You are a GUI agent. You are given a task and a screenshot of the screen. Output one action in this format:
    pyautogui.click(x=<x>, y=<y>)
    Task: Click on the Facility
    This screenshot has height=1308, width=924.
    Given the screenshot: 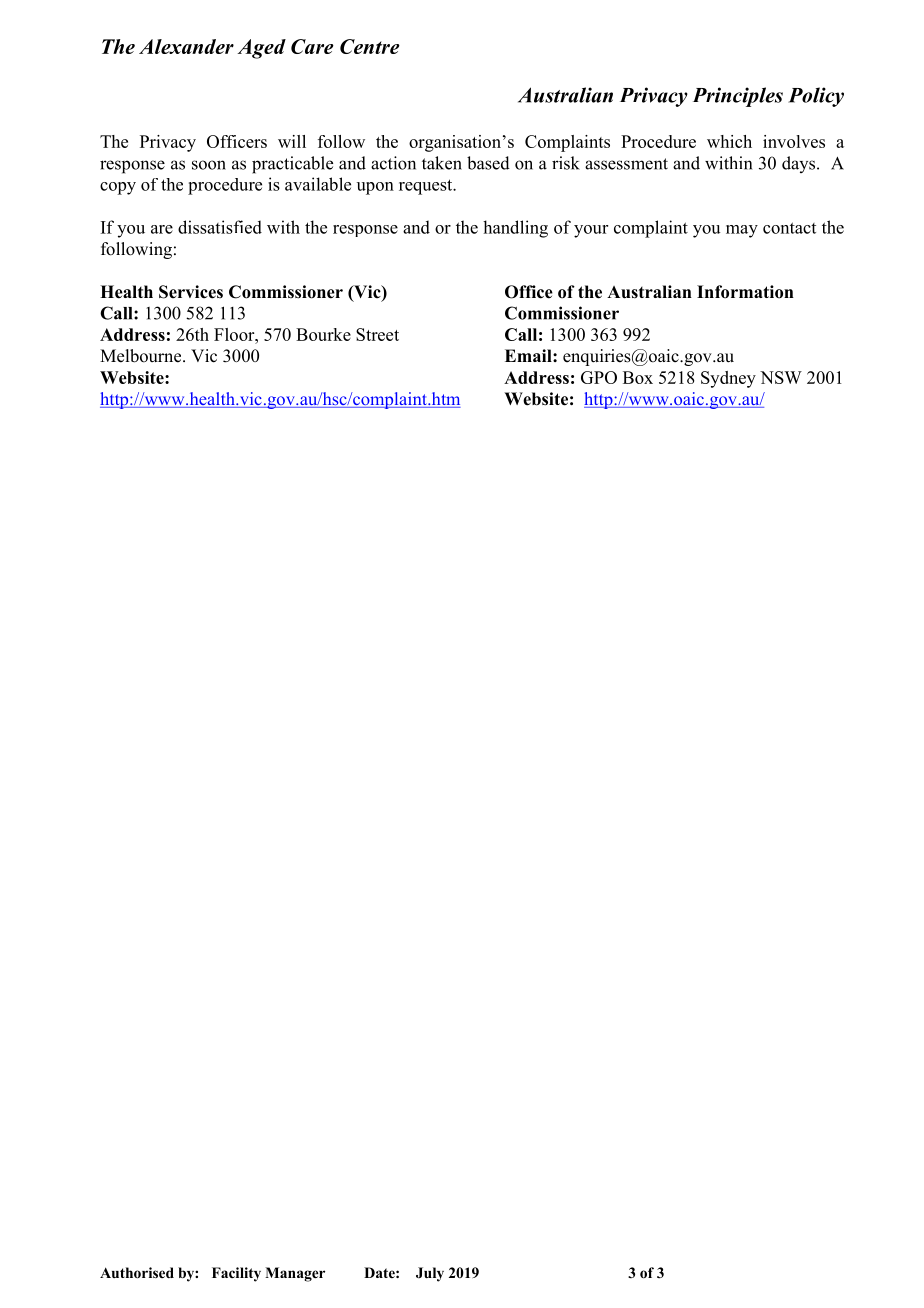 What is the action you would take?
    pyautogui.click(x=236, y=1274)
